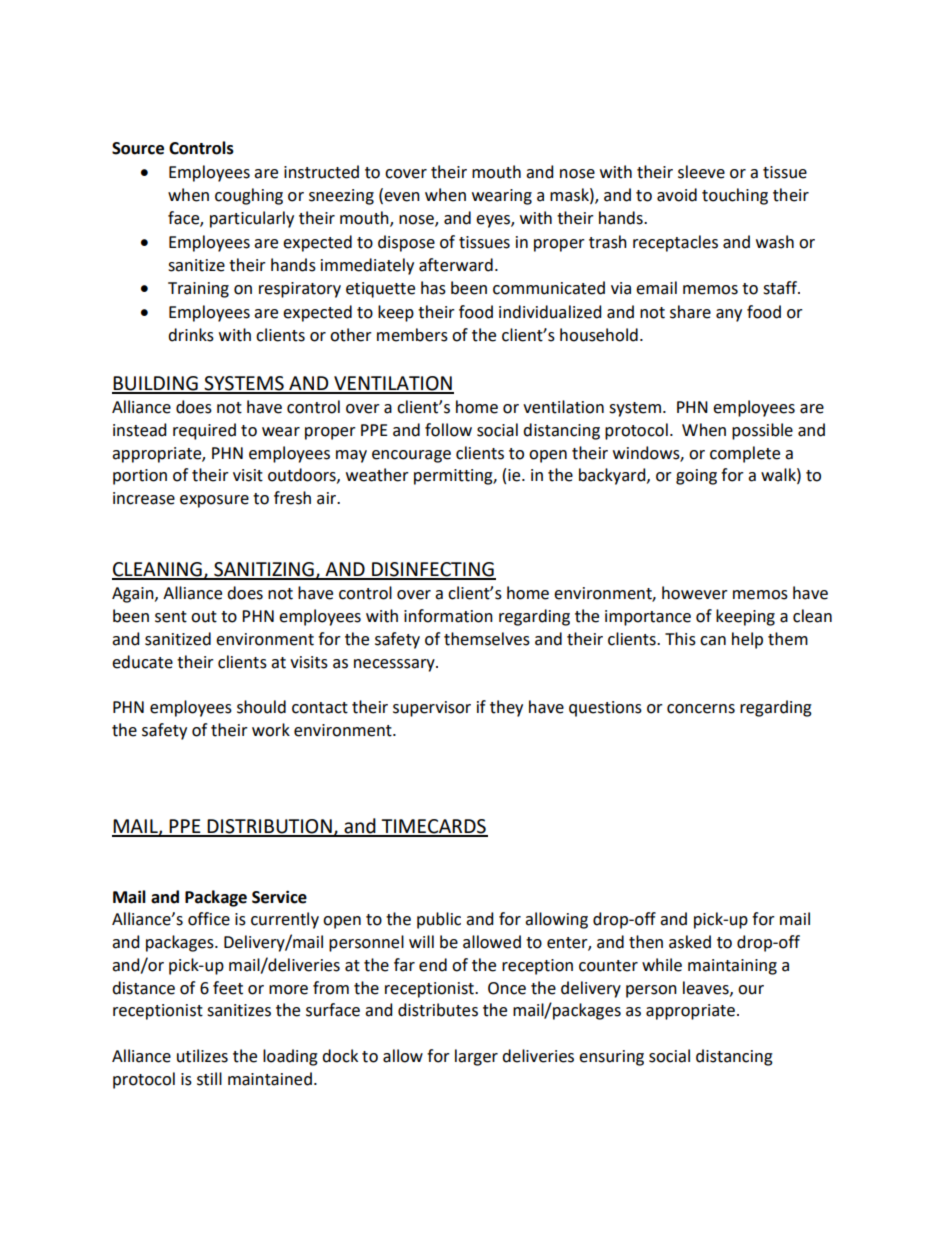  Describe the element at coordinates (249, 196) in the screenshot. I see `coughing` at that location.
